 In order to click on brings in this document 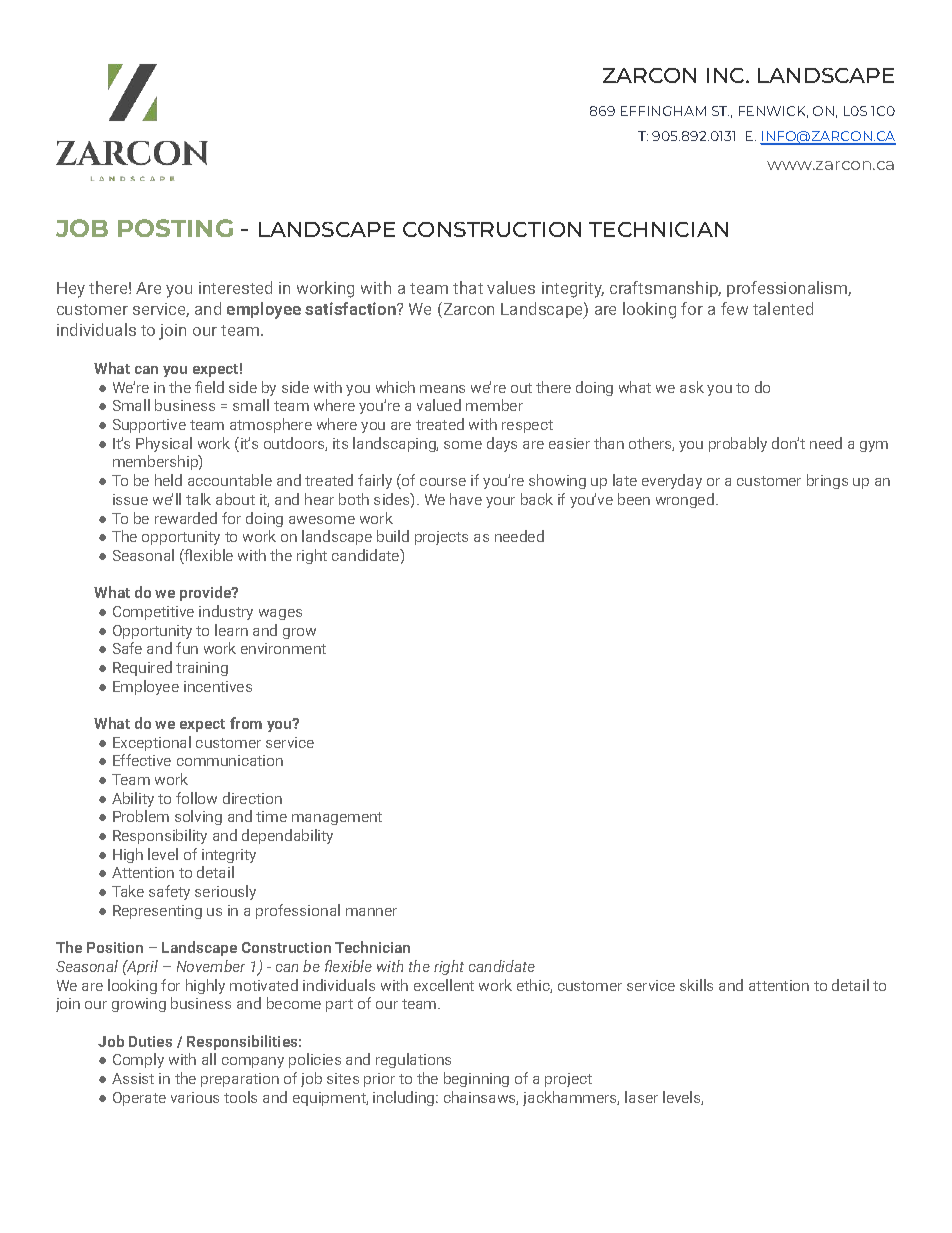, I will do `click(827, 481)`.
